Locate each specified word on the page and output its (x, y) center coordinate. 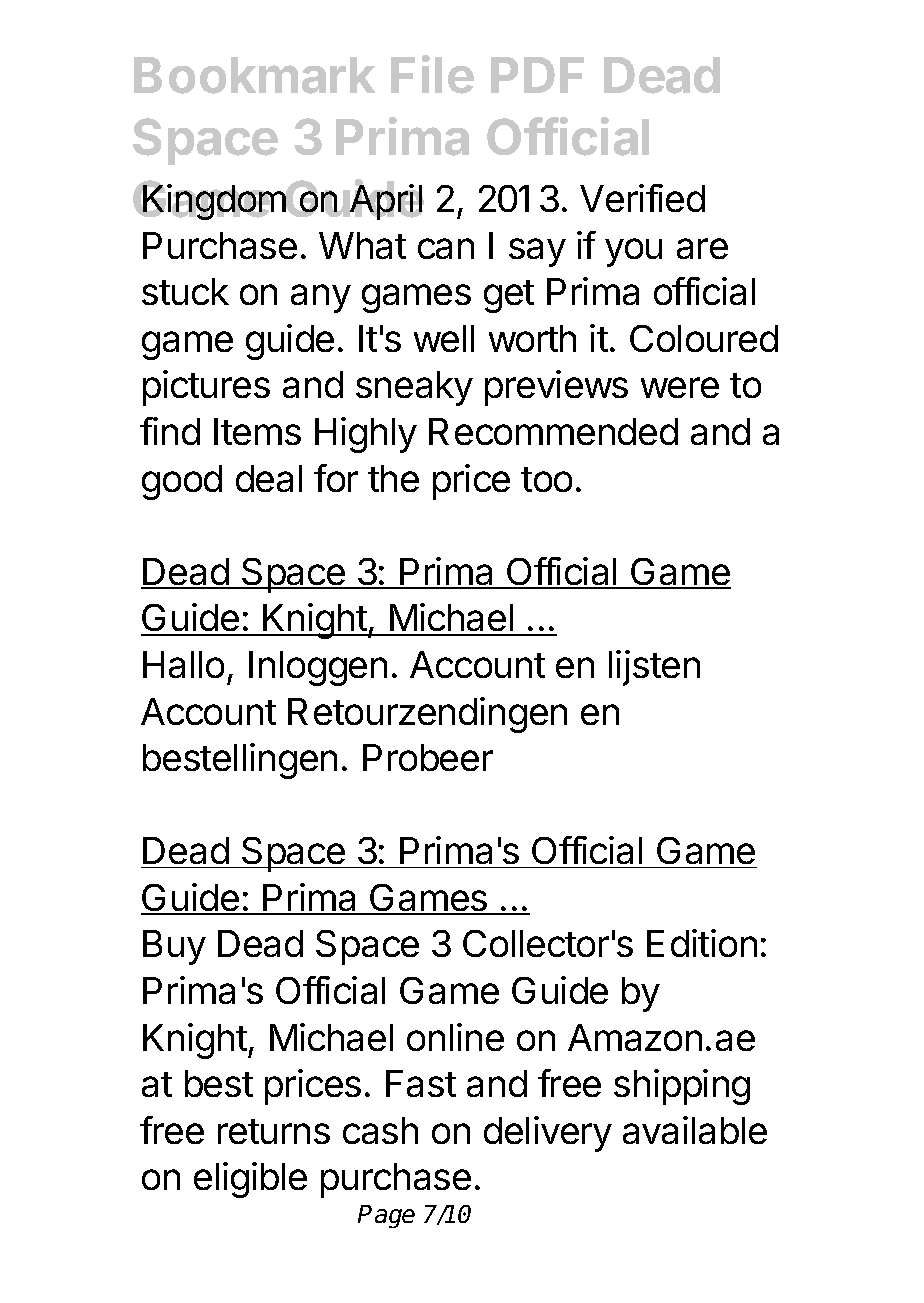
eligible (250, 1180)
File (432, 74)
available (695, 1130)
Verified (642, 198)
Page (386, 1216)
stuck (185, 291)
